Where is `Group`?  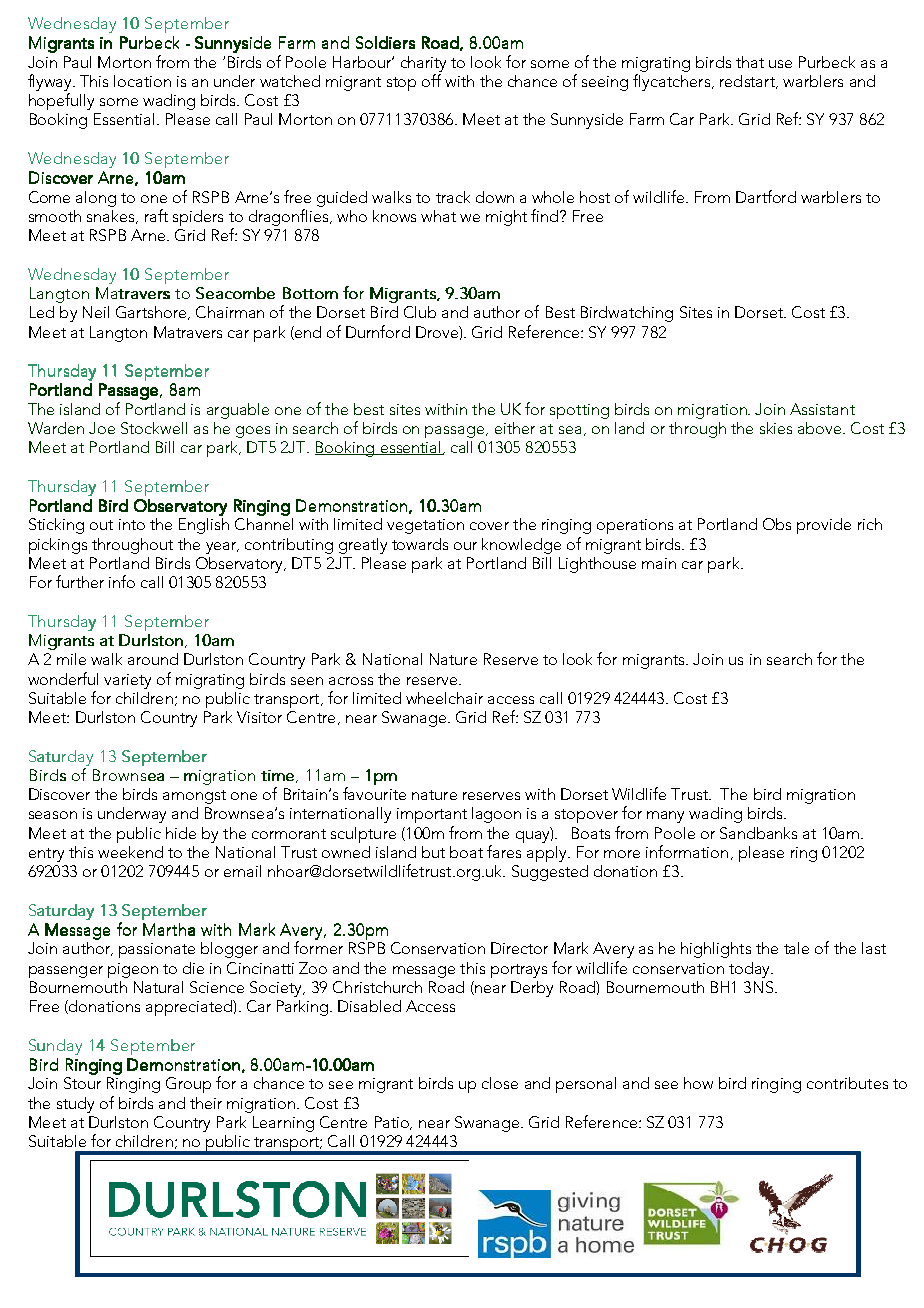 Group is located at coordinates (188, 1085).
